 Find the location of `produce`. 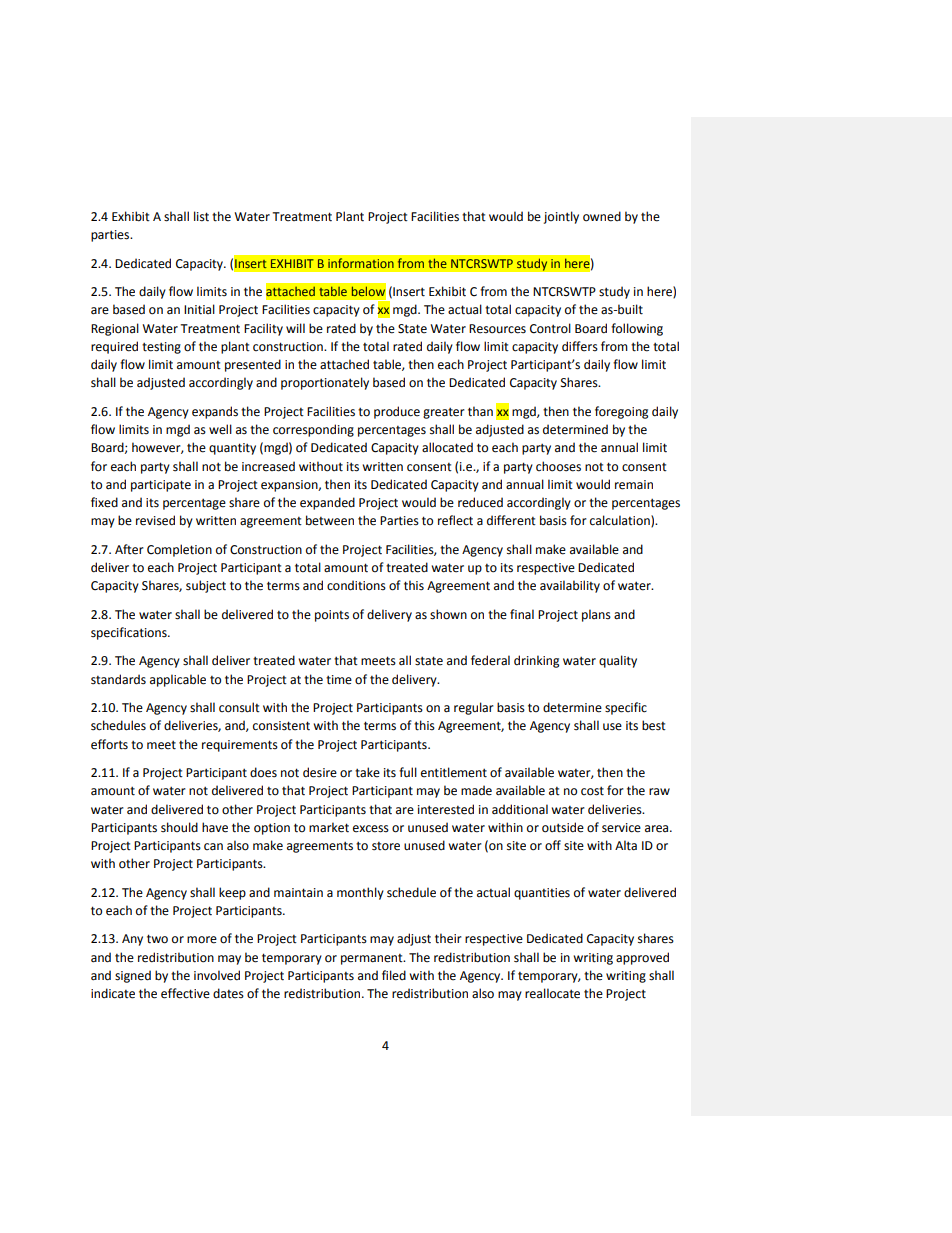

produce is located at coordinates (397, 412).
